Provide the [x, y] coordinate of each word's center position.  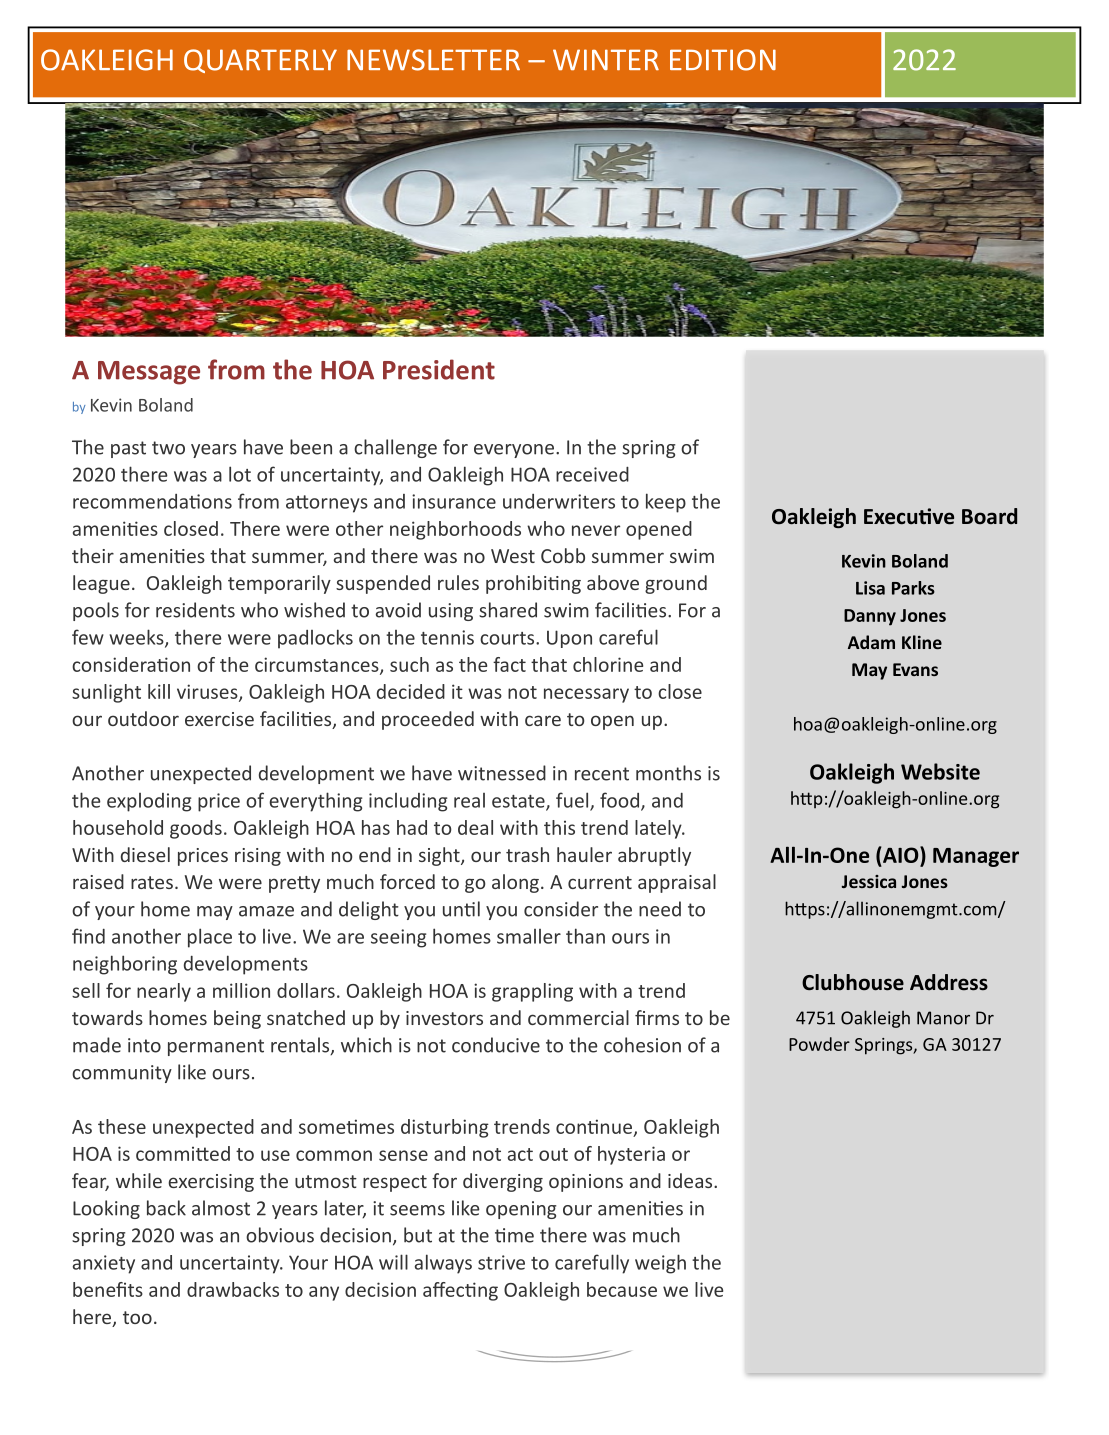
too [137, 1317]
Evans [915, 669]
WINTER [606, 59]
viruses [208, 692]
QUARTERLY [260, 61]
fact [509, 664]
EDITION [723, 60]
